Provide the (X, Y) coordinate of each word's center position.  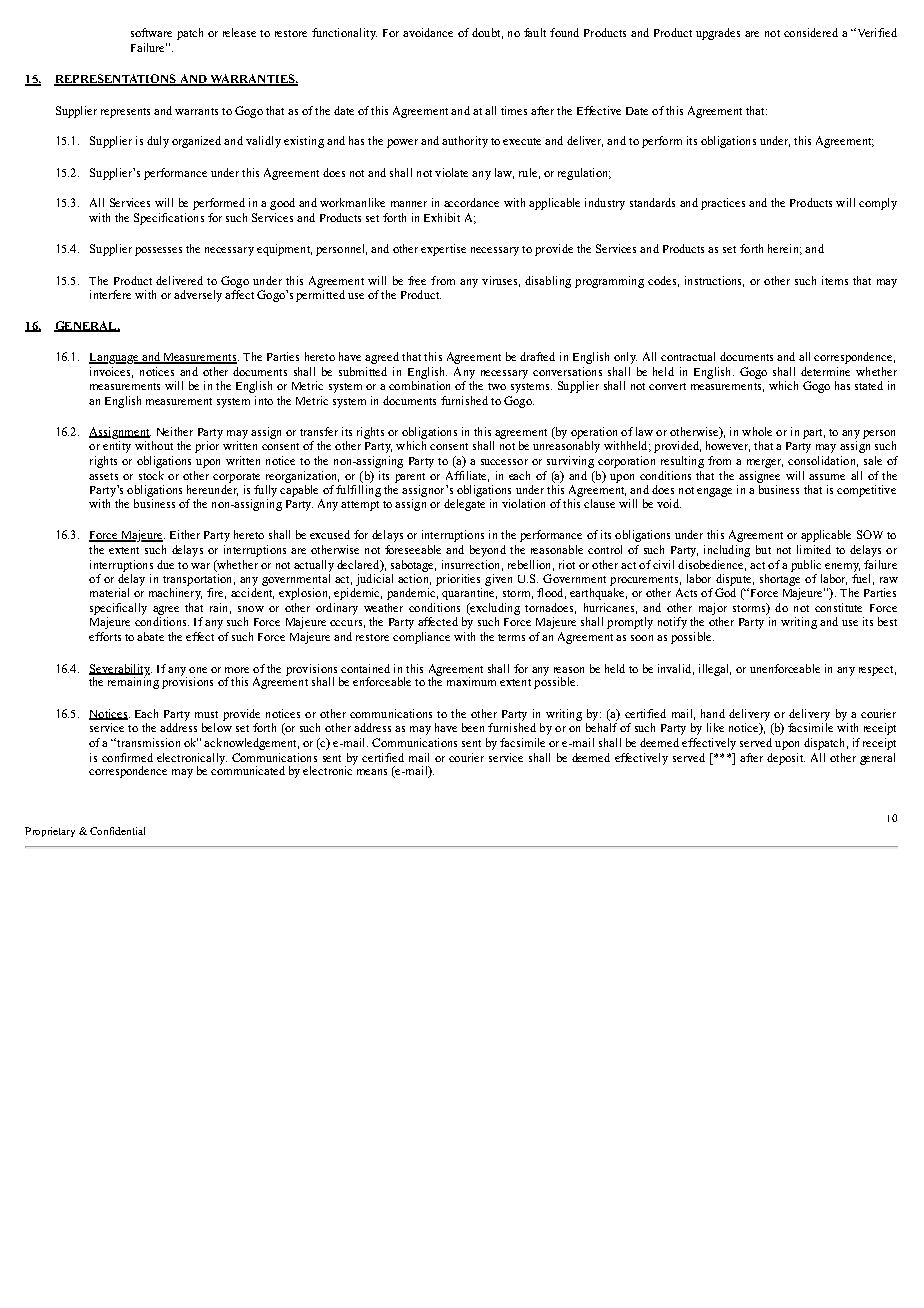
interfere (110, 294)
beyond (488, 551)
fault (535, 32)
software (151, 32)
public (806, 566)
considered (811, 32)
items (835, 280)
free (417, 280)
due (165, 564)
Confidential (117, 831)
